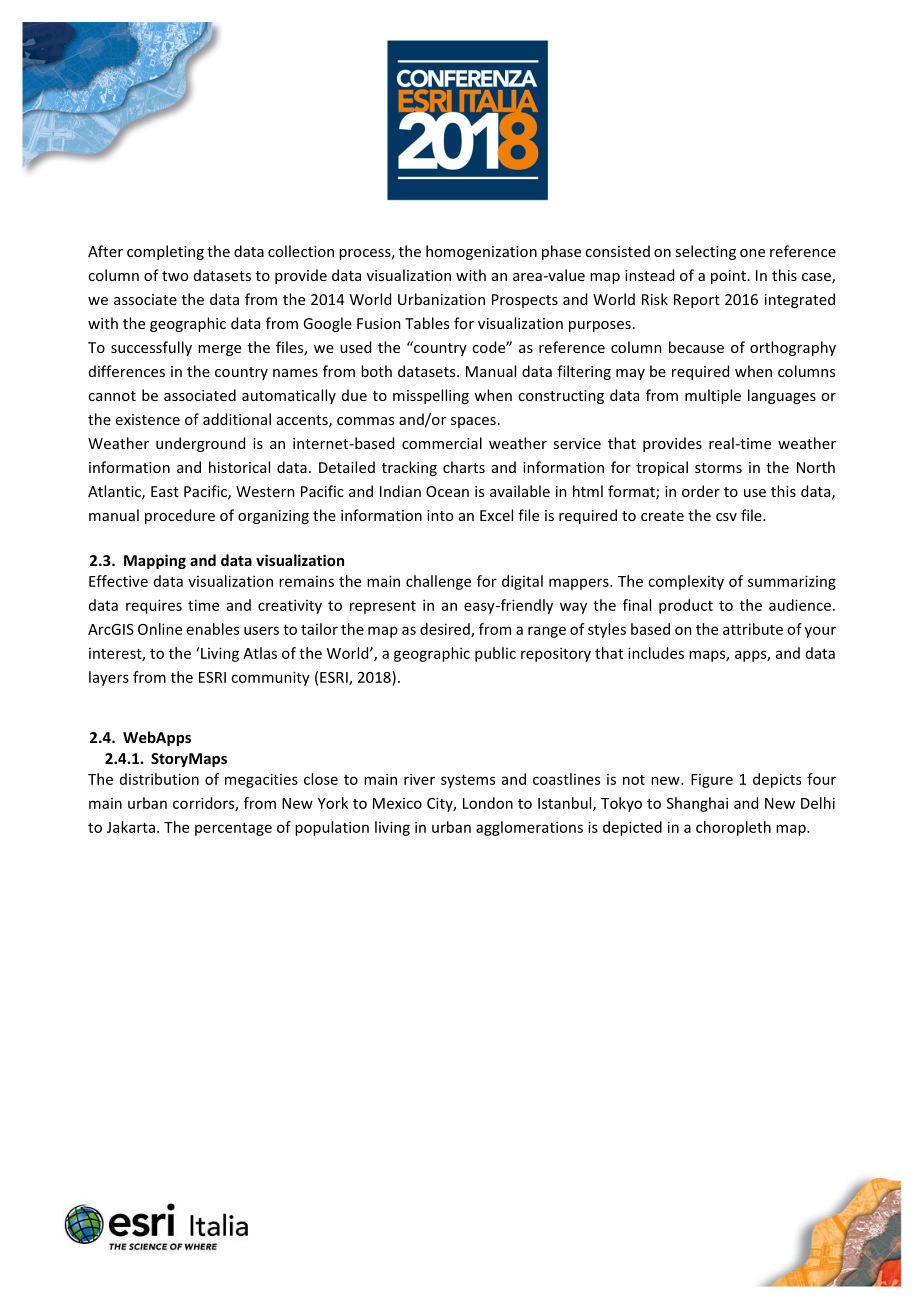 The height and width of the screenshot is (1308, 924). I want to click on two, so click(175, 276).
